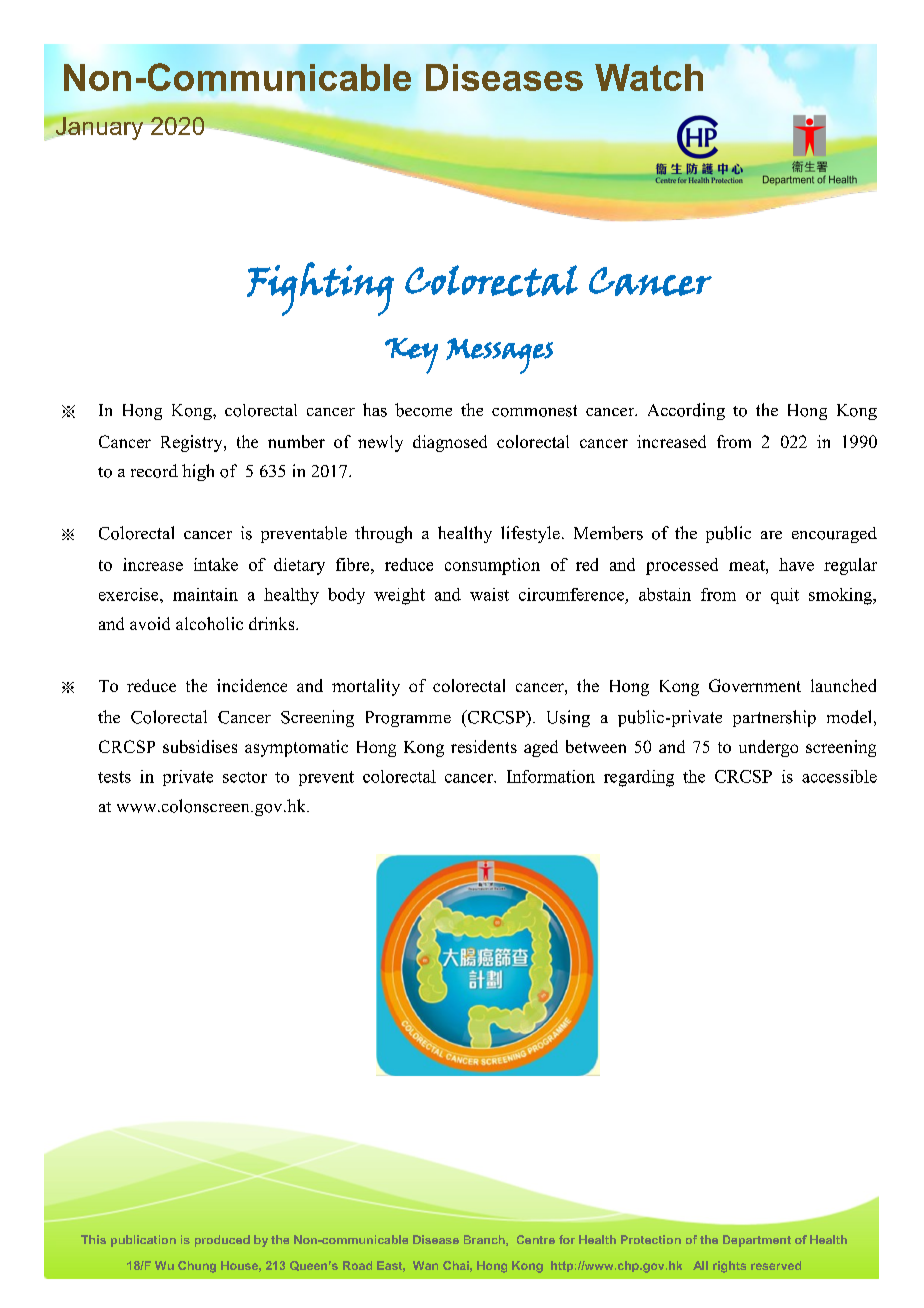 This image has width=924, height=1308. What do you see at coordinates (198, 472) in the image?
I see `high` at bounding box center [198, 472].
